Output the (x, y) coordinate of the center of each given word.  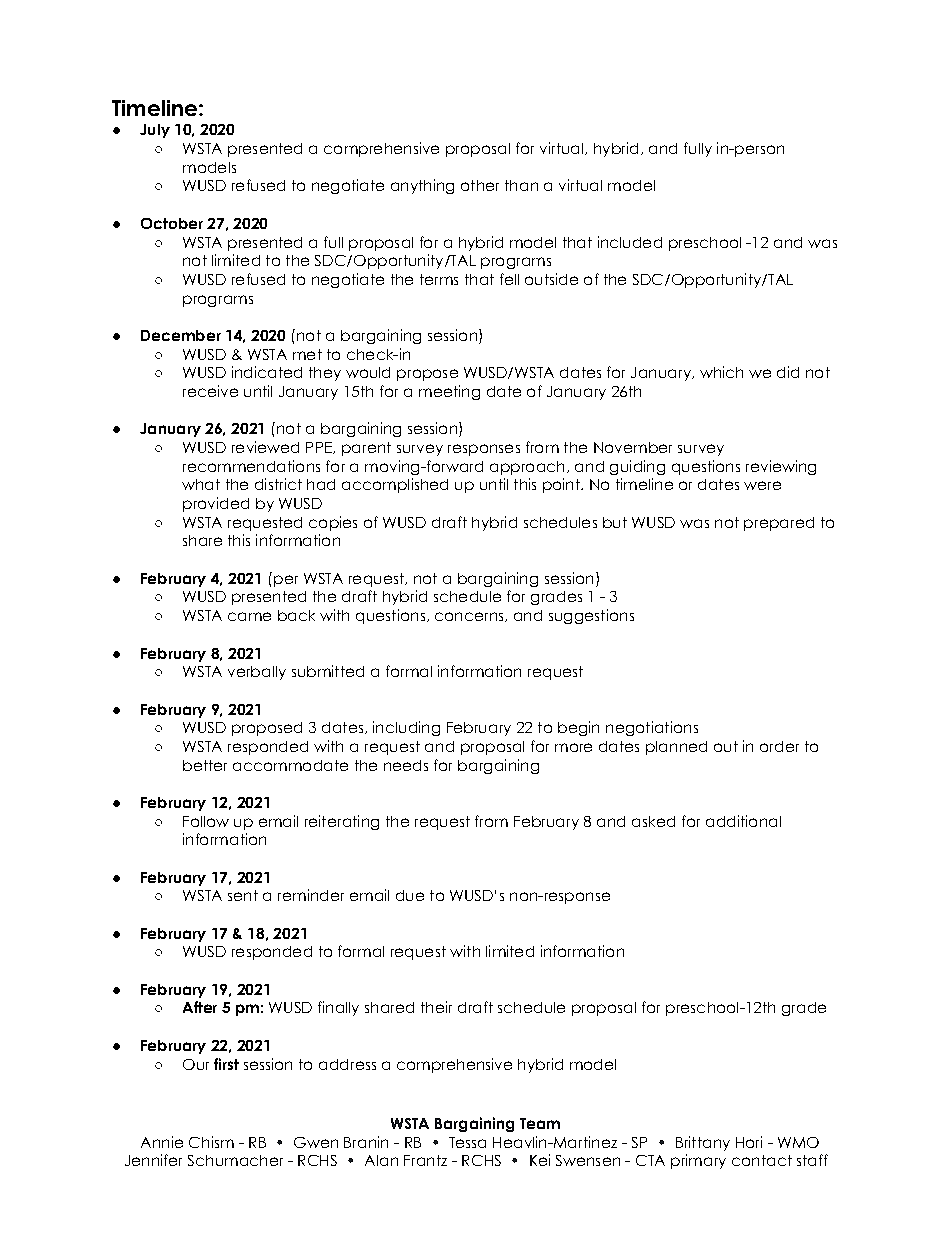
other (480, 185)
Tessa (467, 1142)
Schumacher (235, 1160)
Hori (749, 1142)
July (155, 131)
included (630, 242)
